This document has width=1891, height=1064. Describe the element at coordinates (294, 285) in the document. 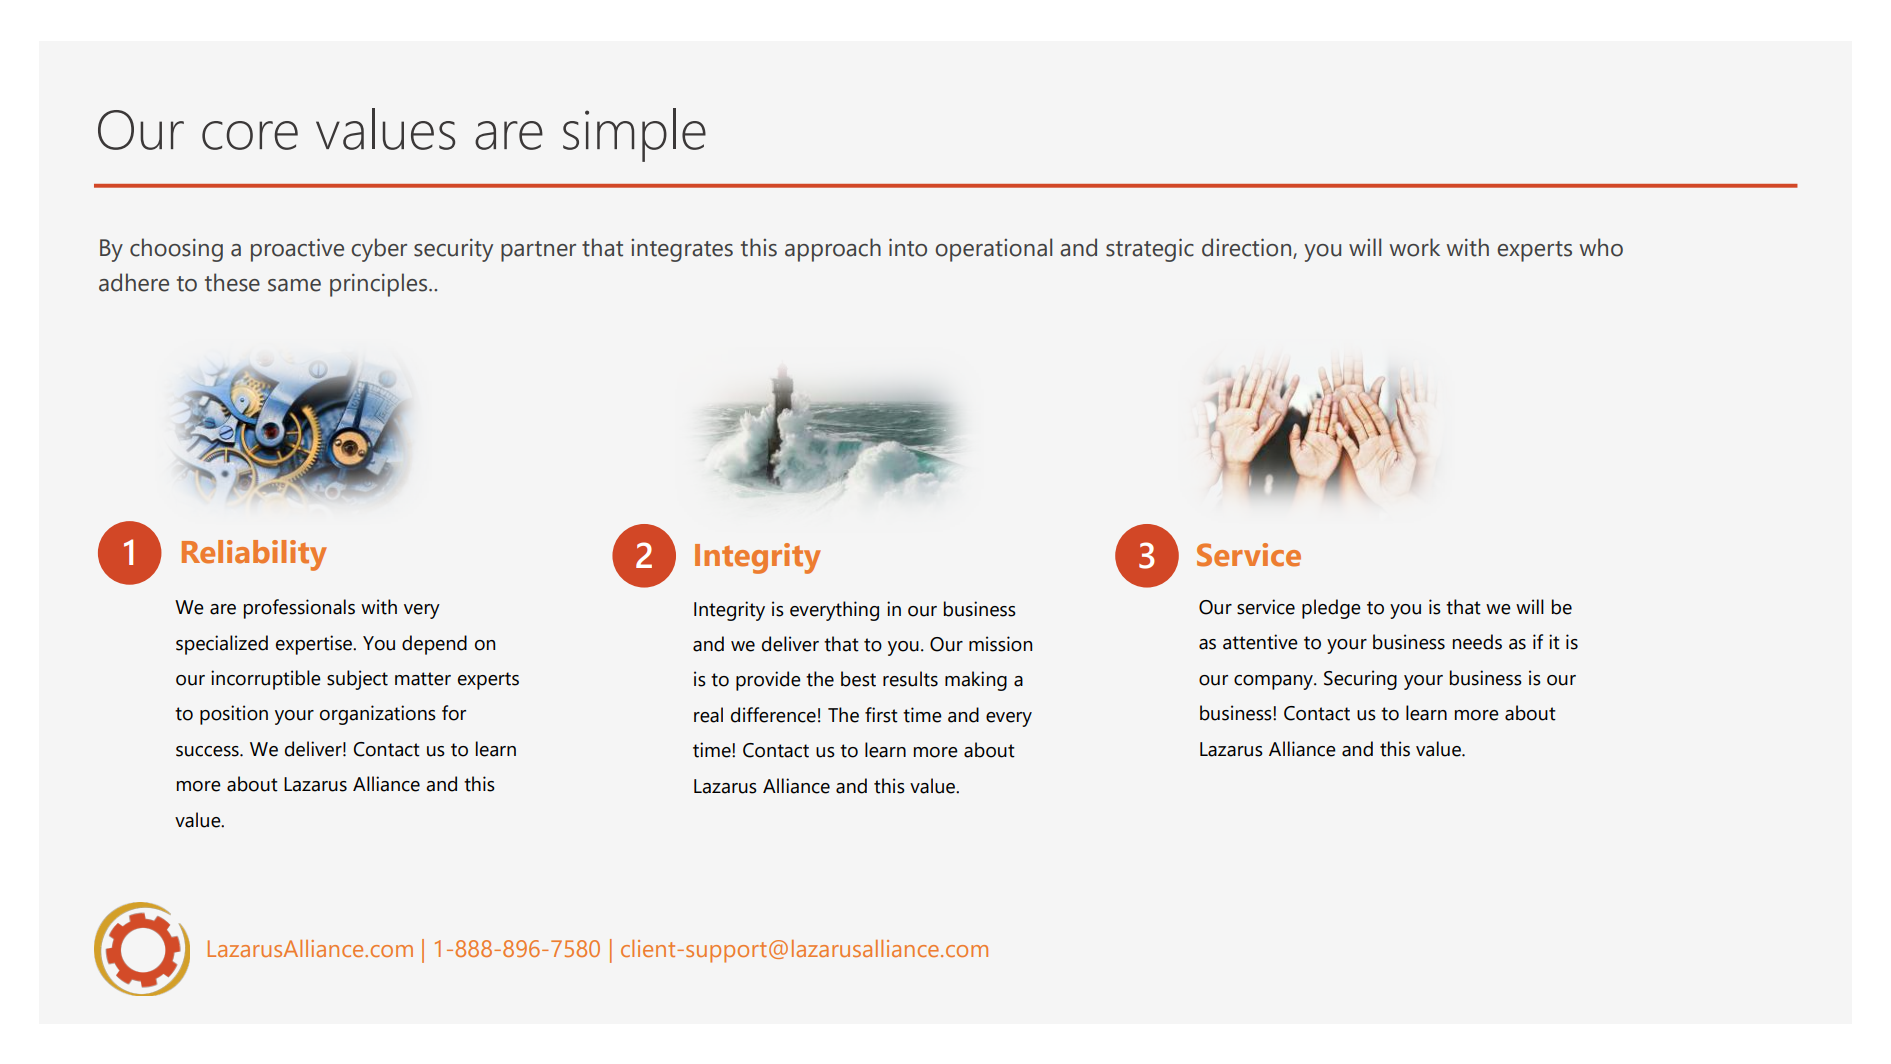

I see `same` at that location.
